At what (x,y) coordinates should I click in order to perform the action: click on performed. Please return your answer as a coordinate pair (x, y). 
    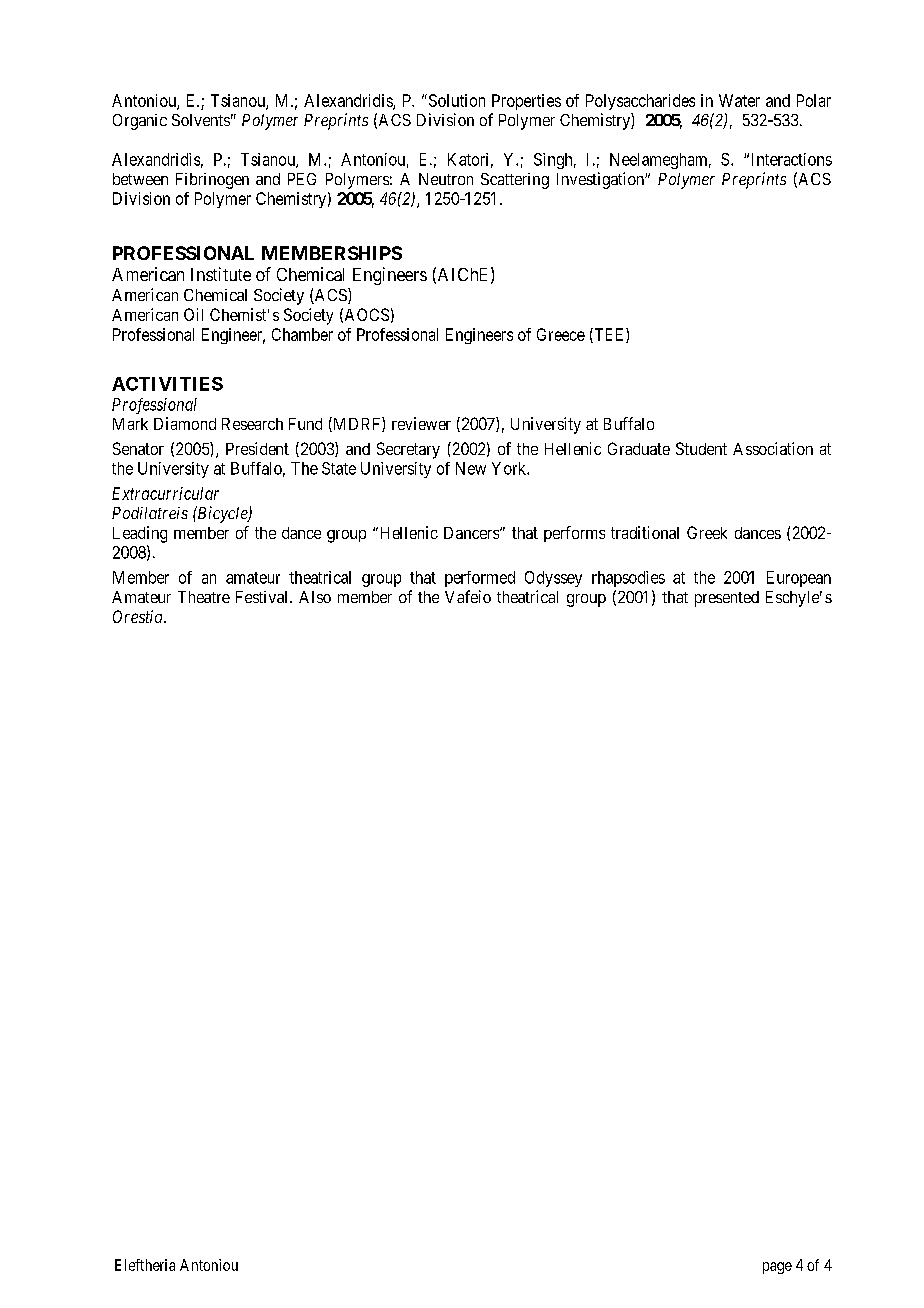
    Looking at the image, I should click on (480, 579).
